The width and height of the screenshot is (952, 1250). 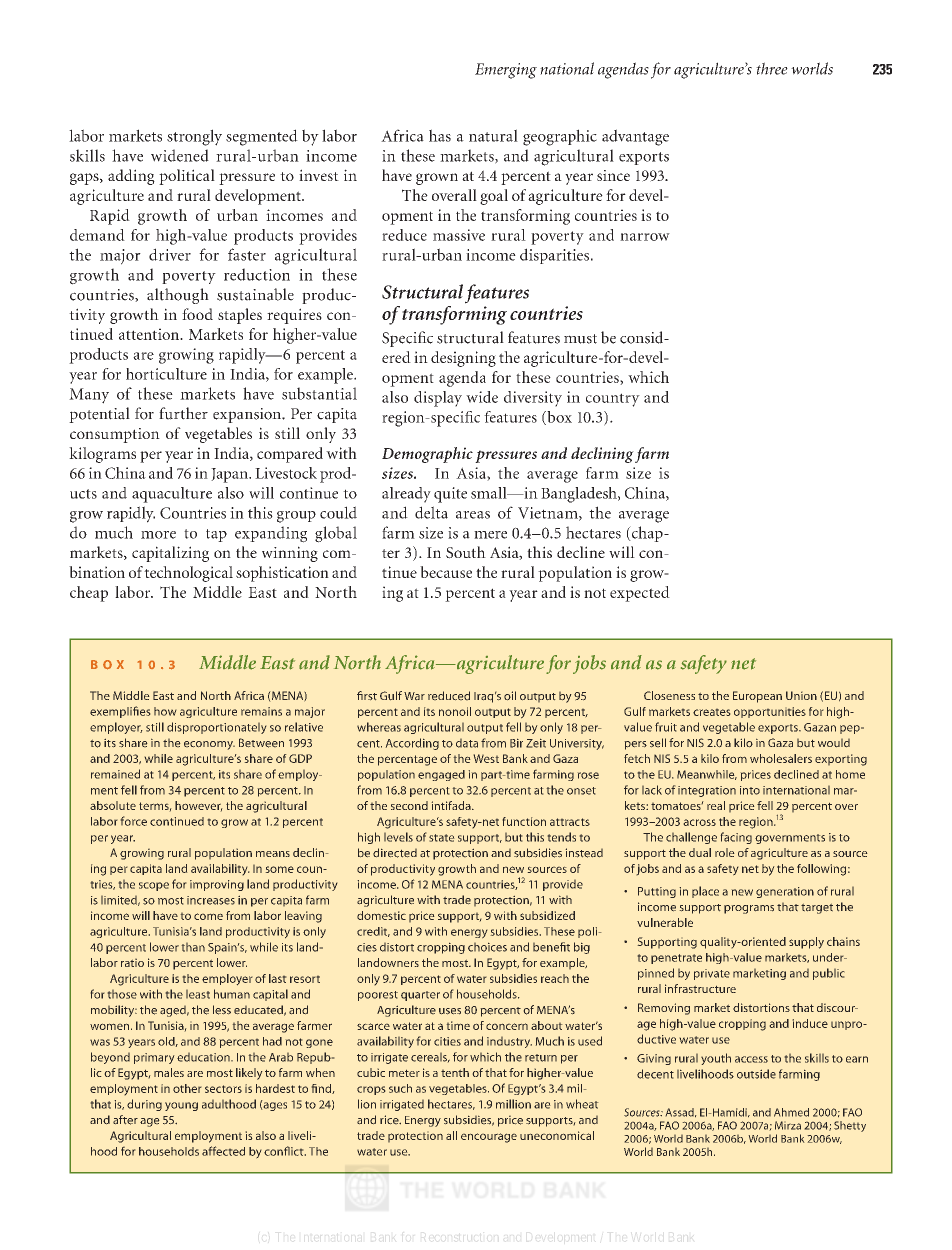 I want to click on young, so click(x=181, y=1106).
